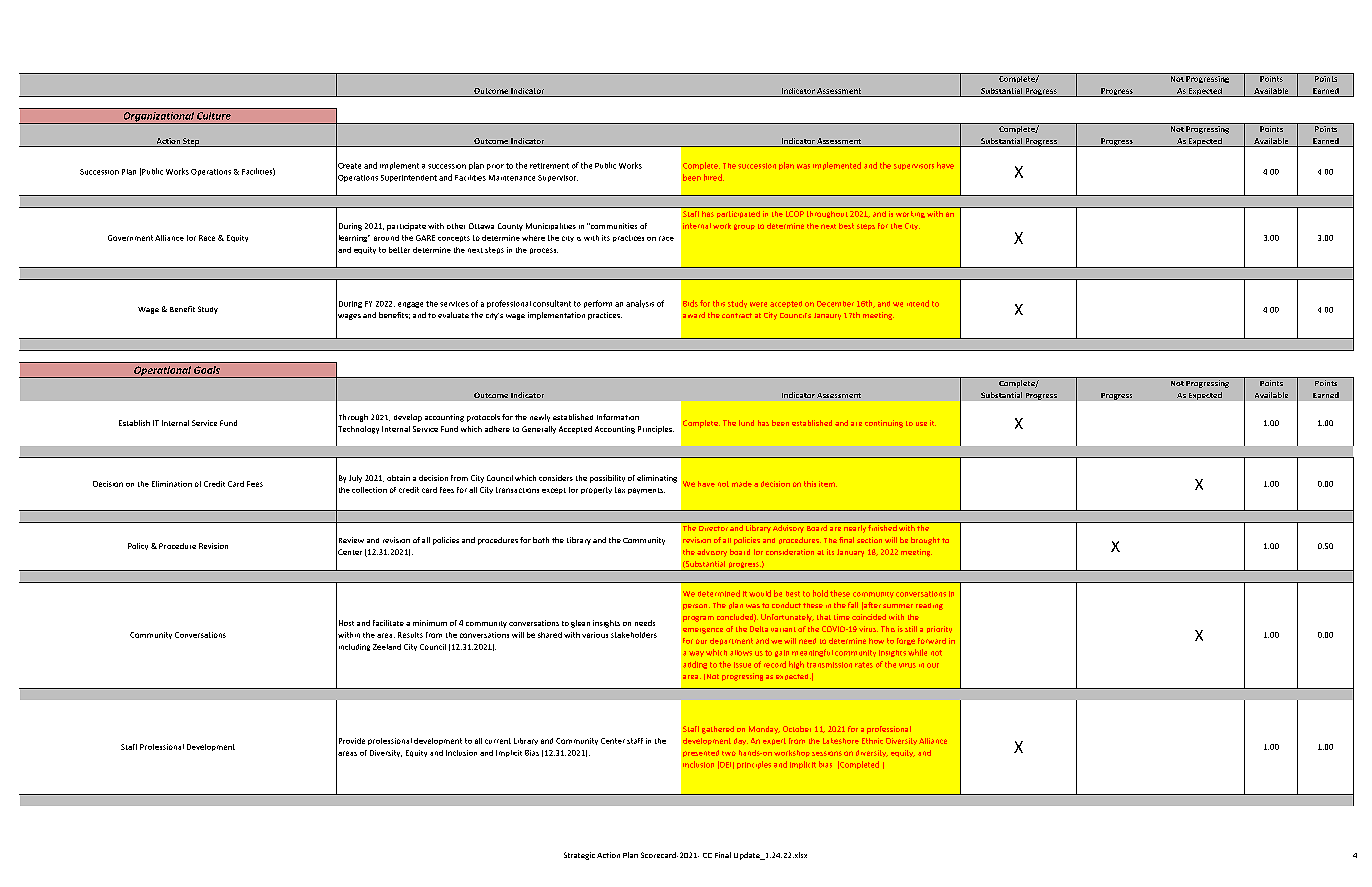 The width and height of the image is (1372, 887). Describe the element at coordinates (539, 430) in the image. I see `Generally` at that location.
